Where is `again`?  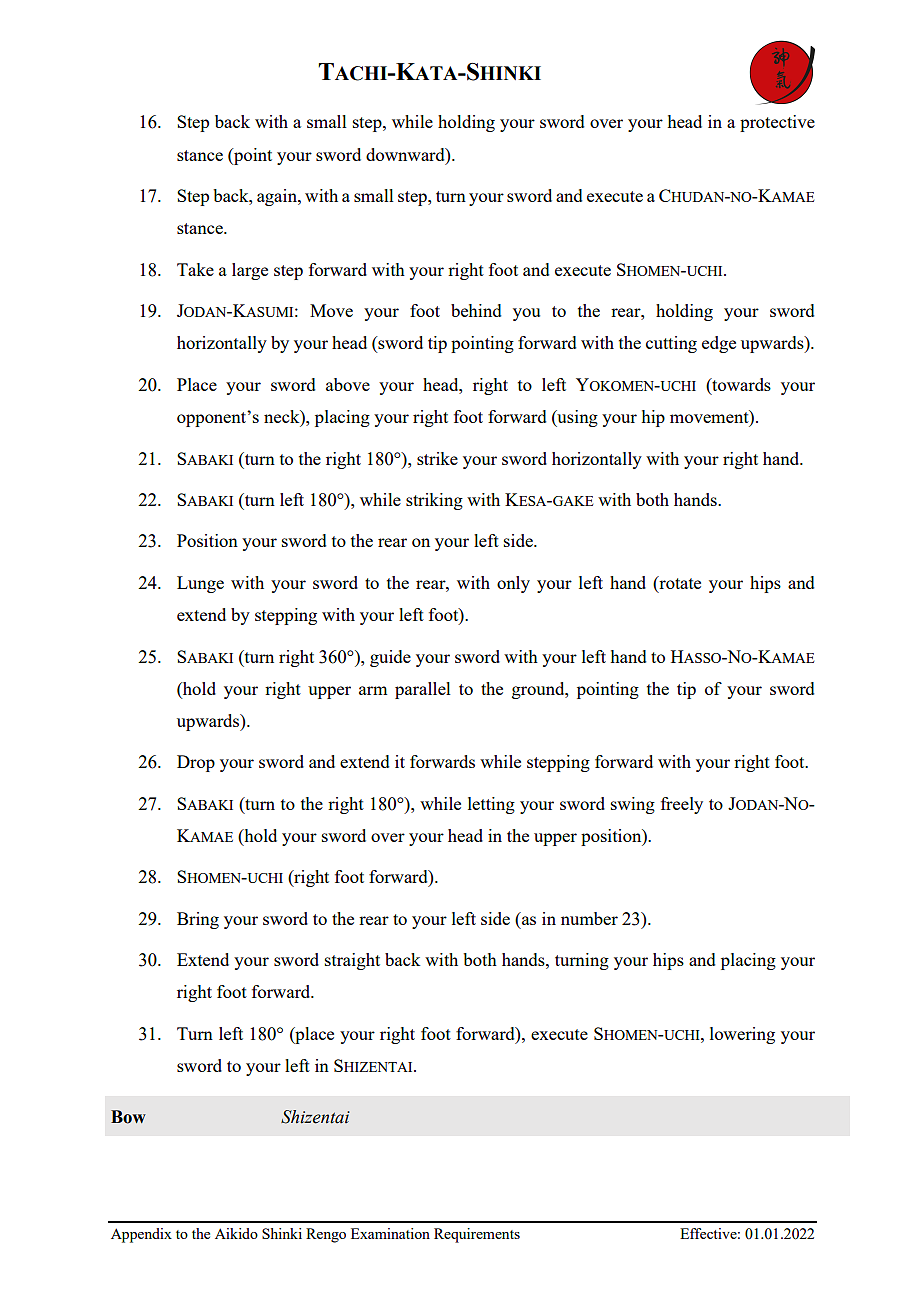
again is located at coordinates (278, 197).
